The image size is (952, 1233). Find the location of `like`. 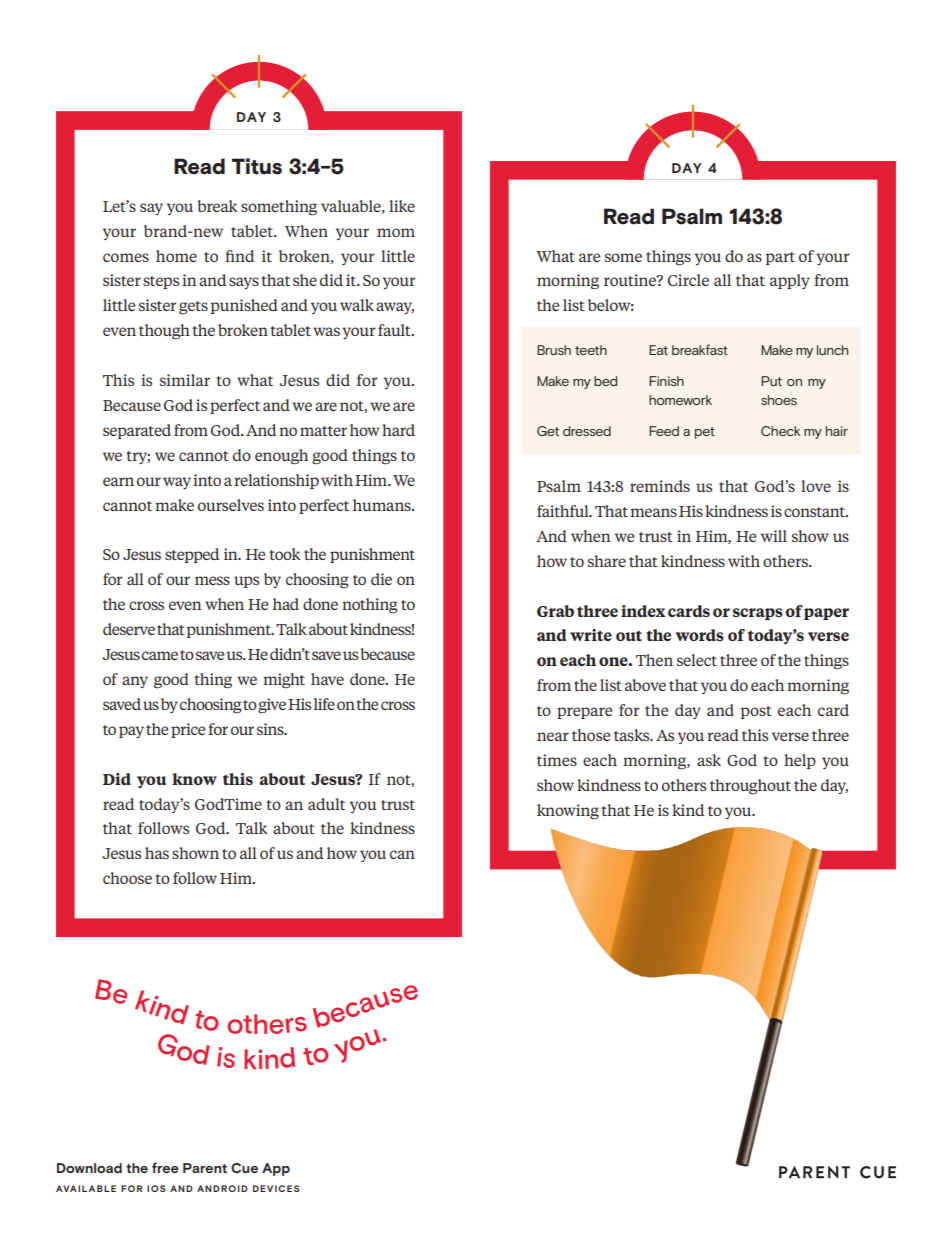

like is located at coordinates (402, 206).
